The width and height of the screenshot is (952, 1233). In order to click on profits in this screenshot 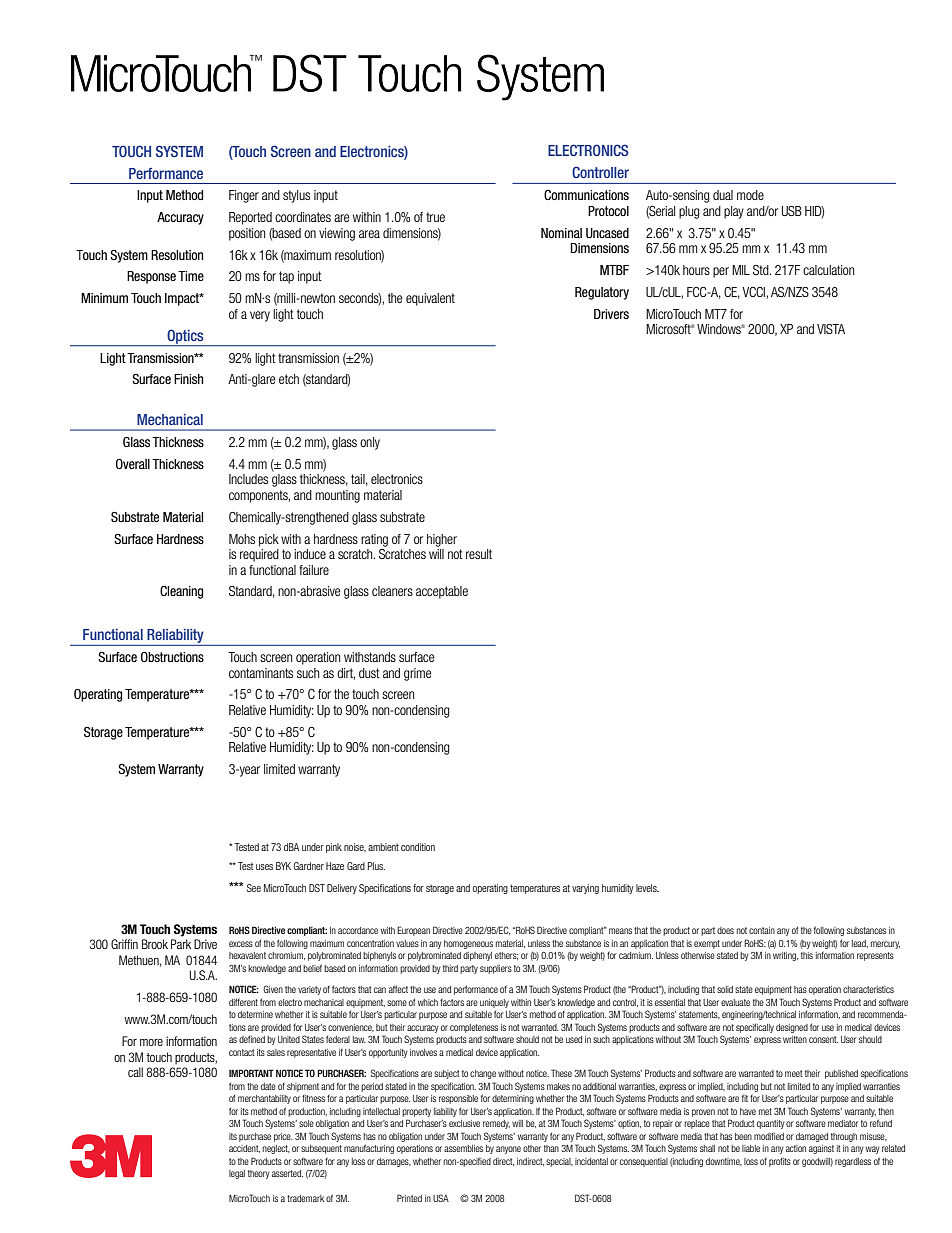, I will do `click(780, 1162)`.
